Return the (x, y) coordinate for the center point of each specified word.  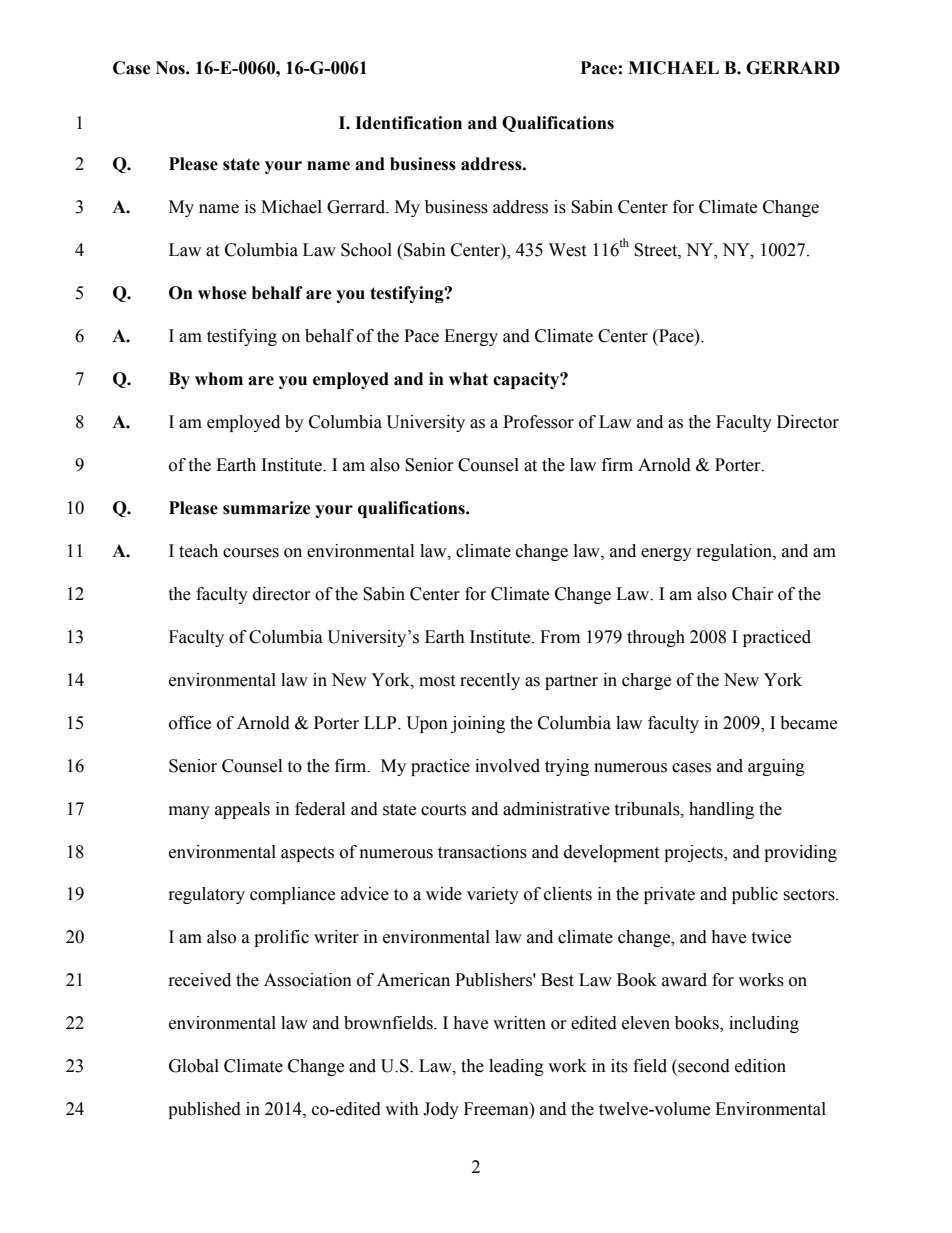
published (204, 1110)
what (468, 379)
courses (251, 553)
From (560, 637)
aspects (307, 854)
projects (694, 853)
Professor (538, 422)
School (366, 250)
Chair (753, 594)
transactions (482, 852)
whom (219, 379)
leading (516, 1067)
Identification (408, 123)
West (567, 250)
